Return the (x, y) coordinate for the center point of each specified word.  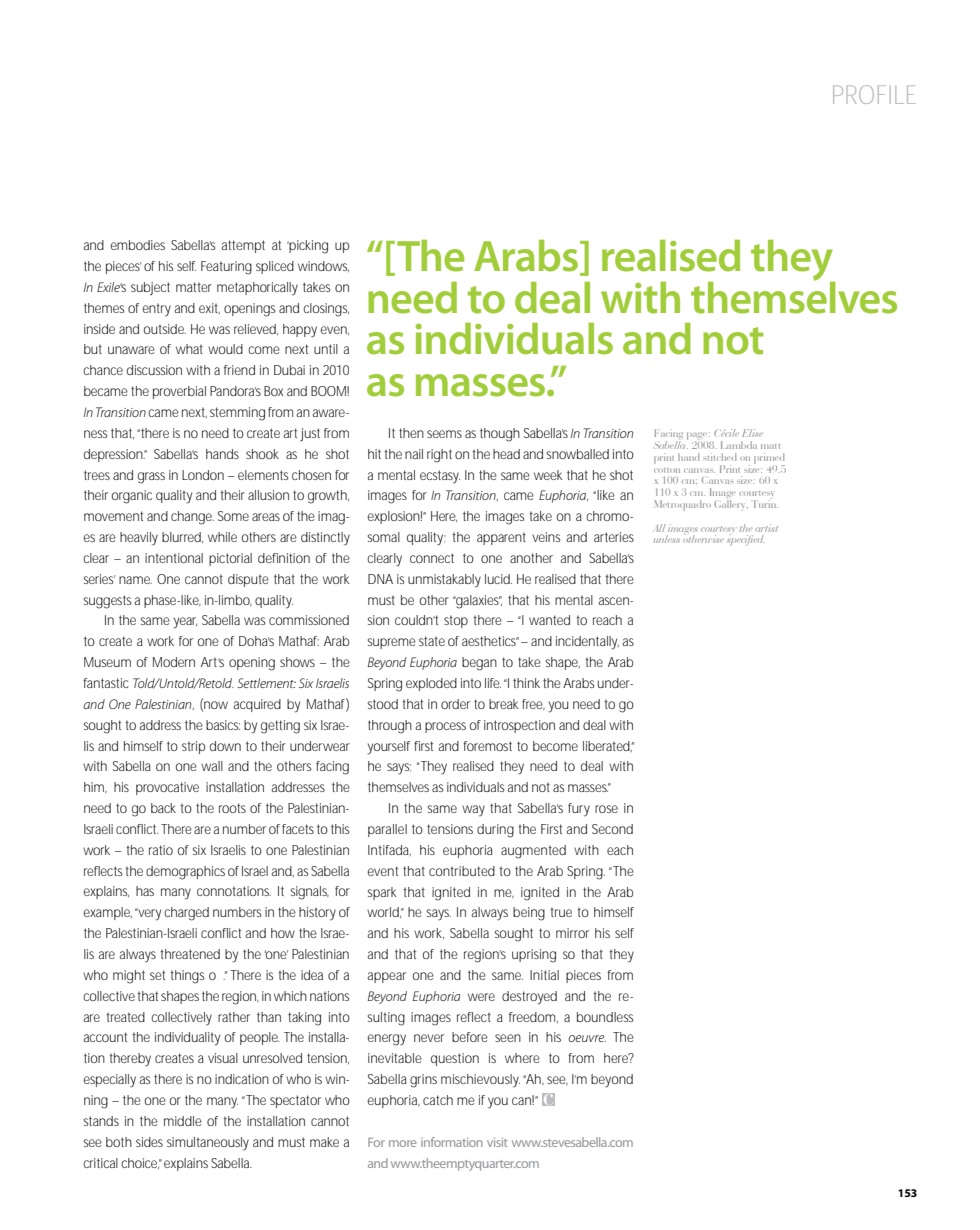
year (185, 623)
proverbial (179, 392)
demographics (185, 873)
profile (874, 94)
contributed (462, 871)
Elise (752, 433)
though (500, 435)
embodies (138, 245)
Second (612, 829)
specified (746, 540)
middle (183, 1121)
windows (323, 266)
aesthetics (490, 641)
